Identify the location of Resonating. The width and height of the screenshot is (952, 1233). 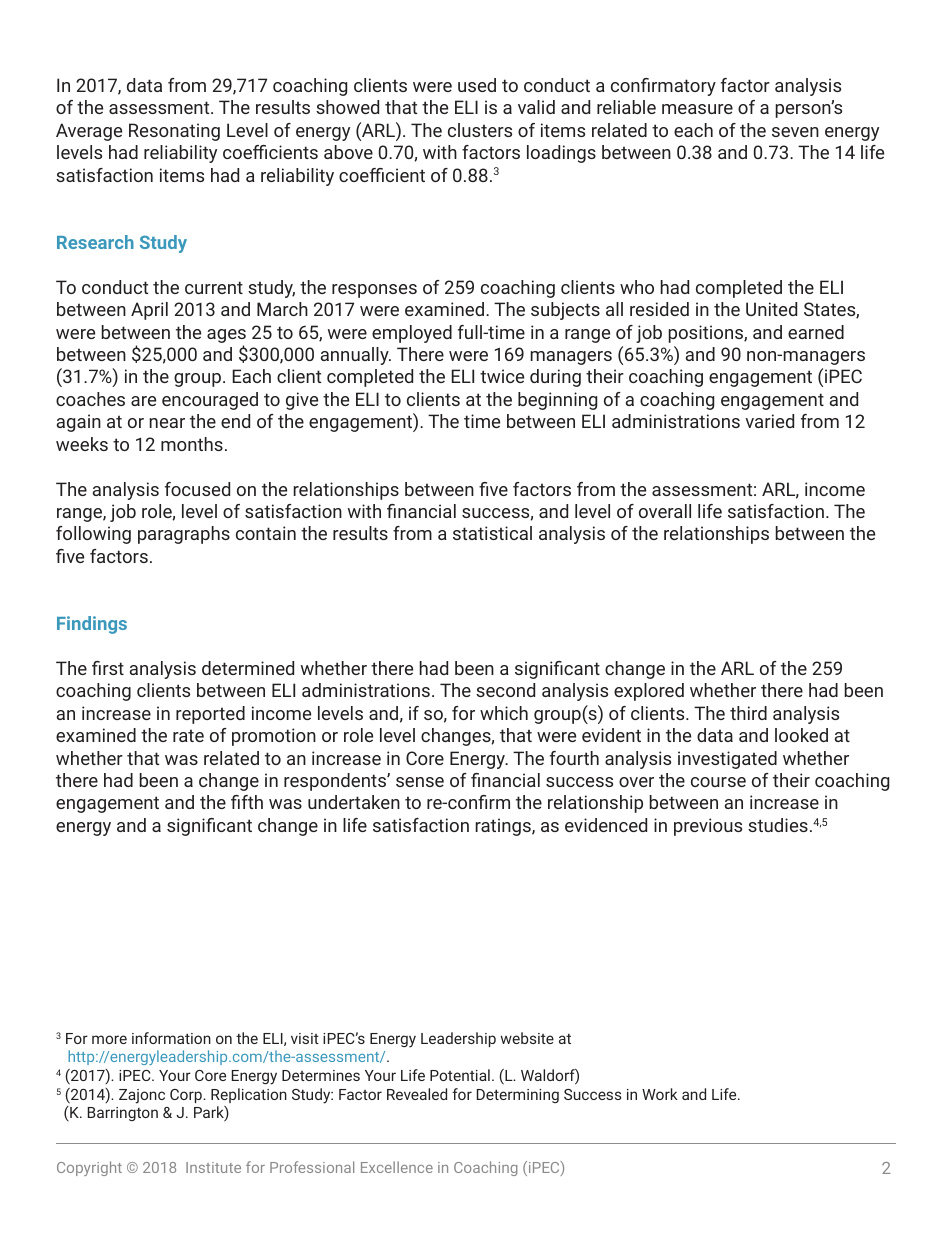
(174, 132).
